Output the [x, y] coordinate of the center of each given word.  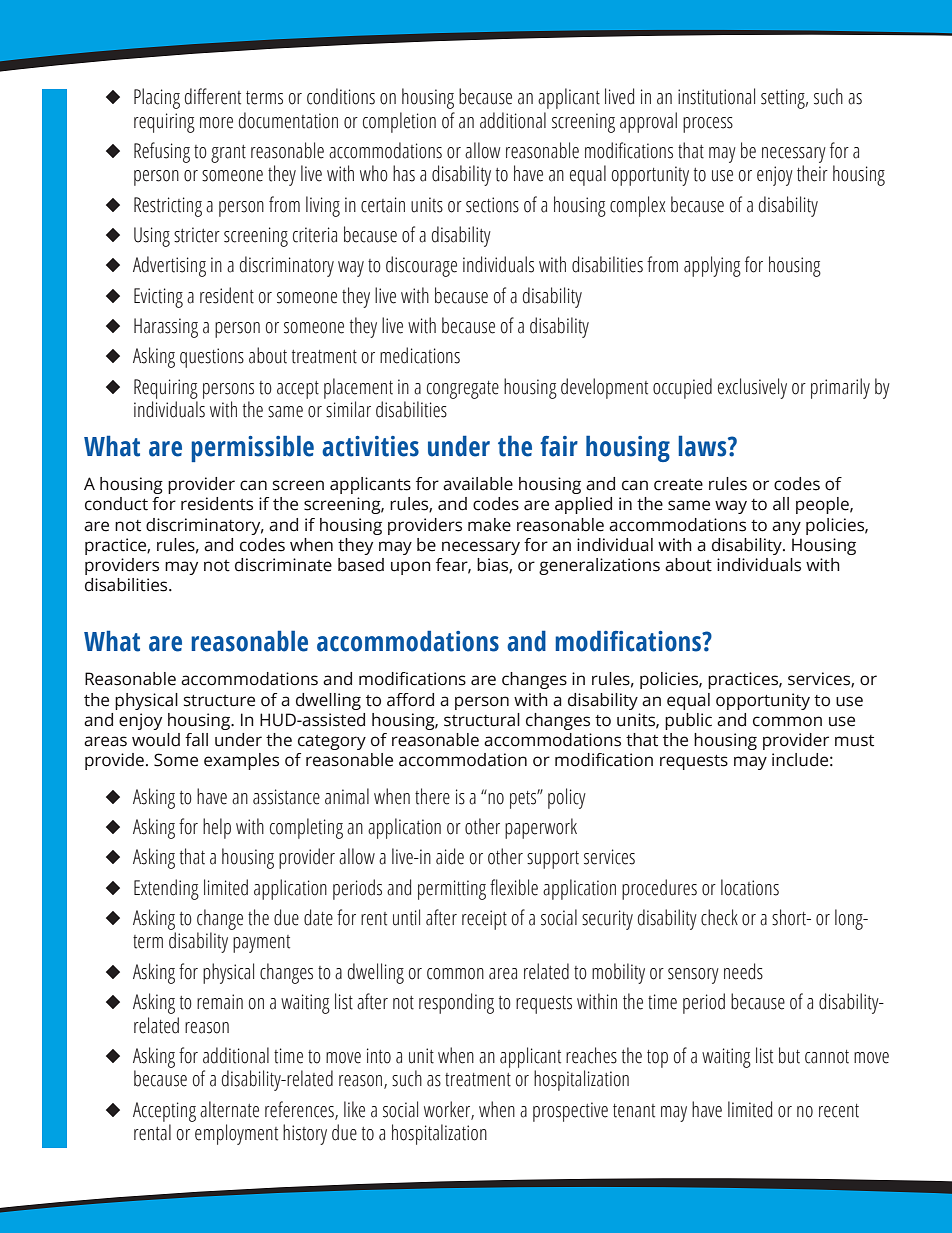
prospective [570, 1112]
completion [399, 122]
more [216, 123]
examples [241, 761]
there [432, 796]
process [708, 125]
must [854, 741]
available [478, 484]
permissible [252, 448]
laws [703, 446]
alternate [229, 1109]
